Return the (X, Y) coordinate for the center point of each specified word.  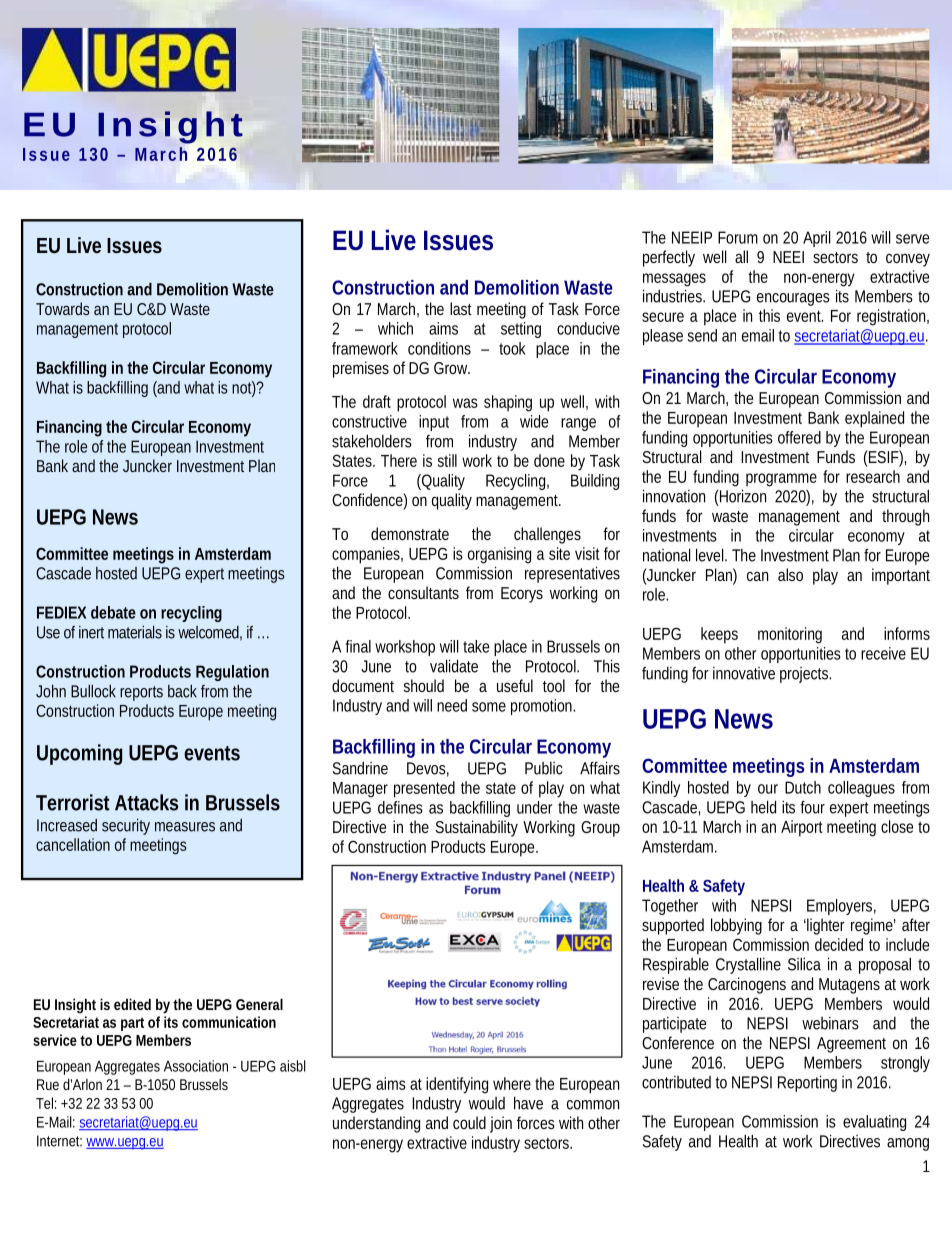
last (461, 308)
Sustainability (476, 828)
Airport (802, 828)
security (126, 827)
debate (113, 612)
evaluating (874, 1123)
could (469, 1122)
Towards (63, 308)
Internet (59, 1141)
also (790, 574)
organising (499, 555)
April (816, 239)
